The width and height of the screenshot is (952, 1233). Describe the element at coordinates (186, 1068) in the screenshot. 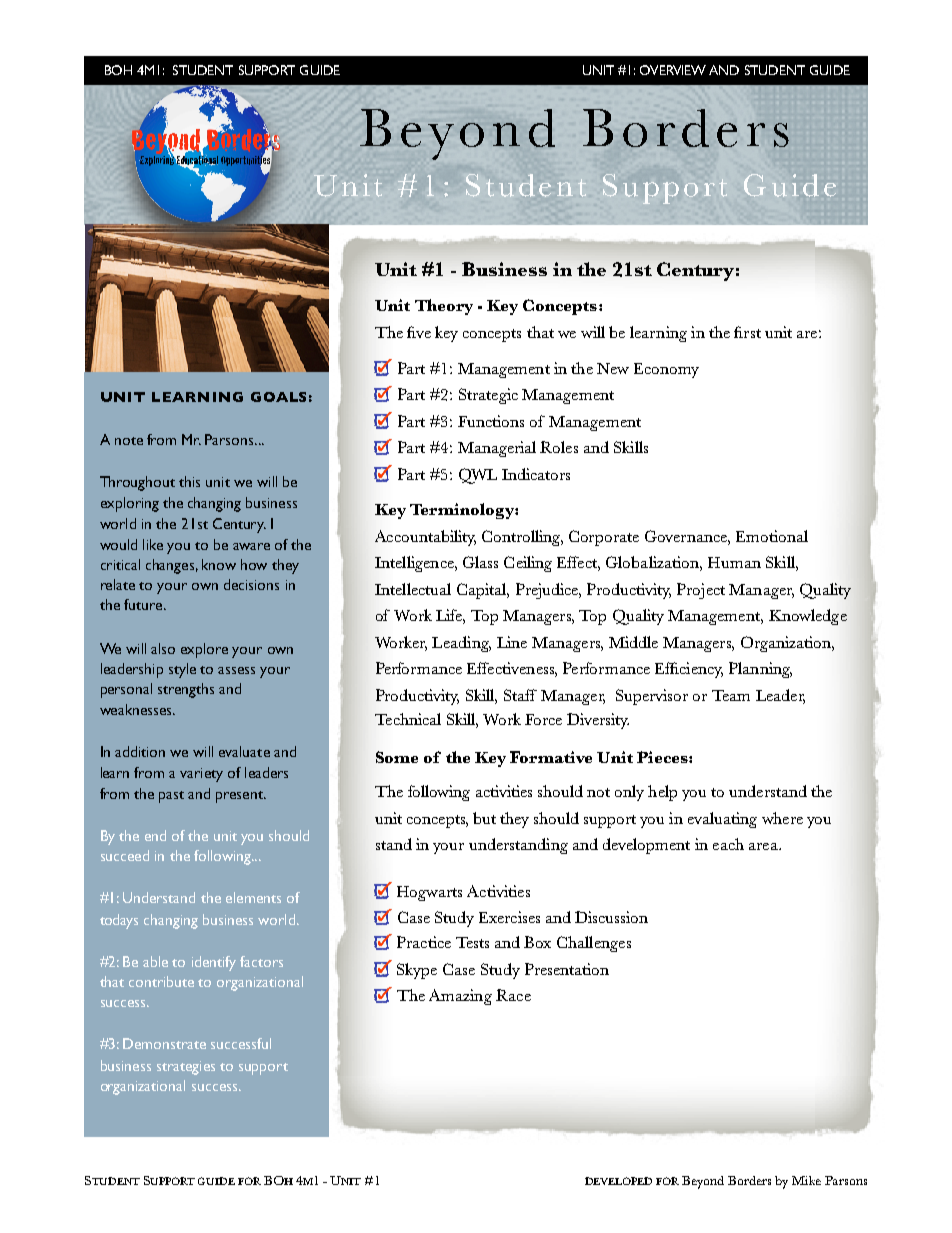

I see `strategies` at that location.
